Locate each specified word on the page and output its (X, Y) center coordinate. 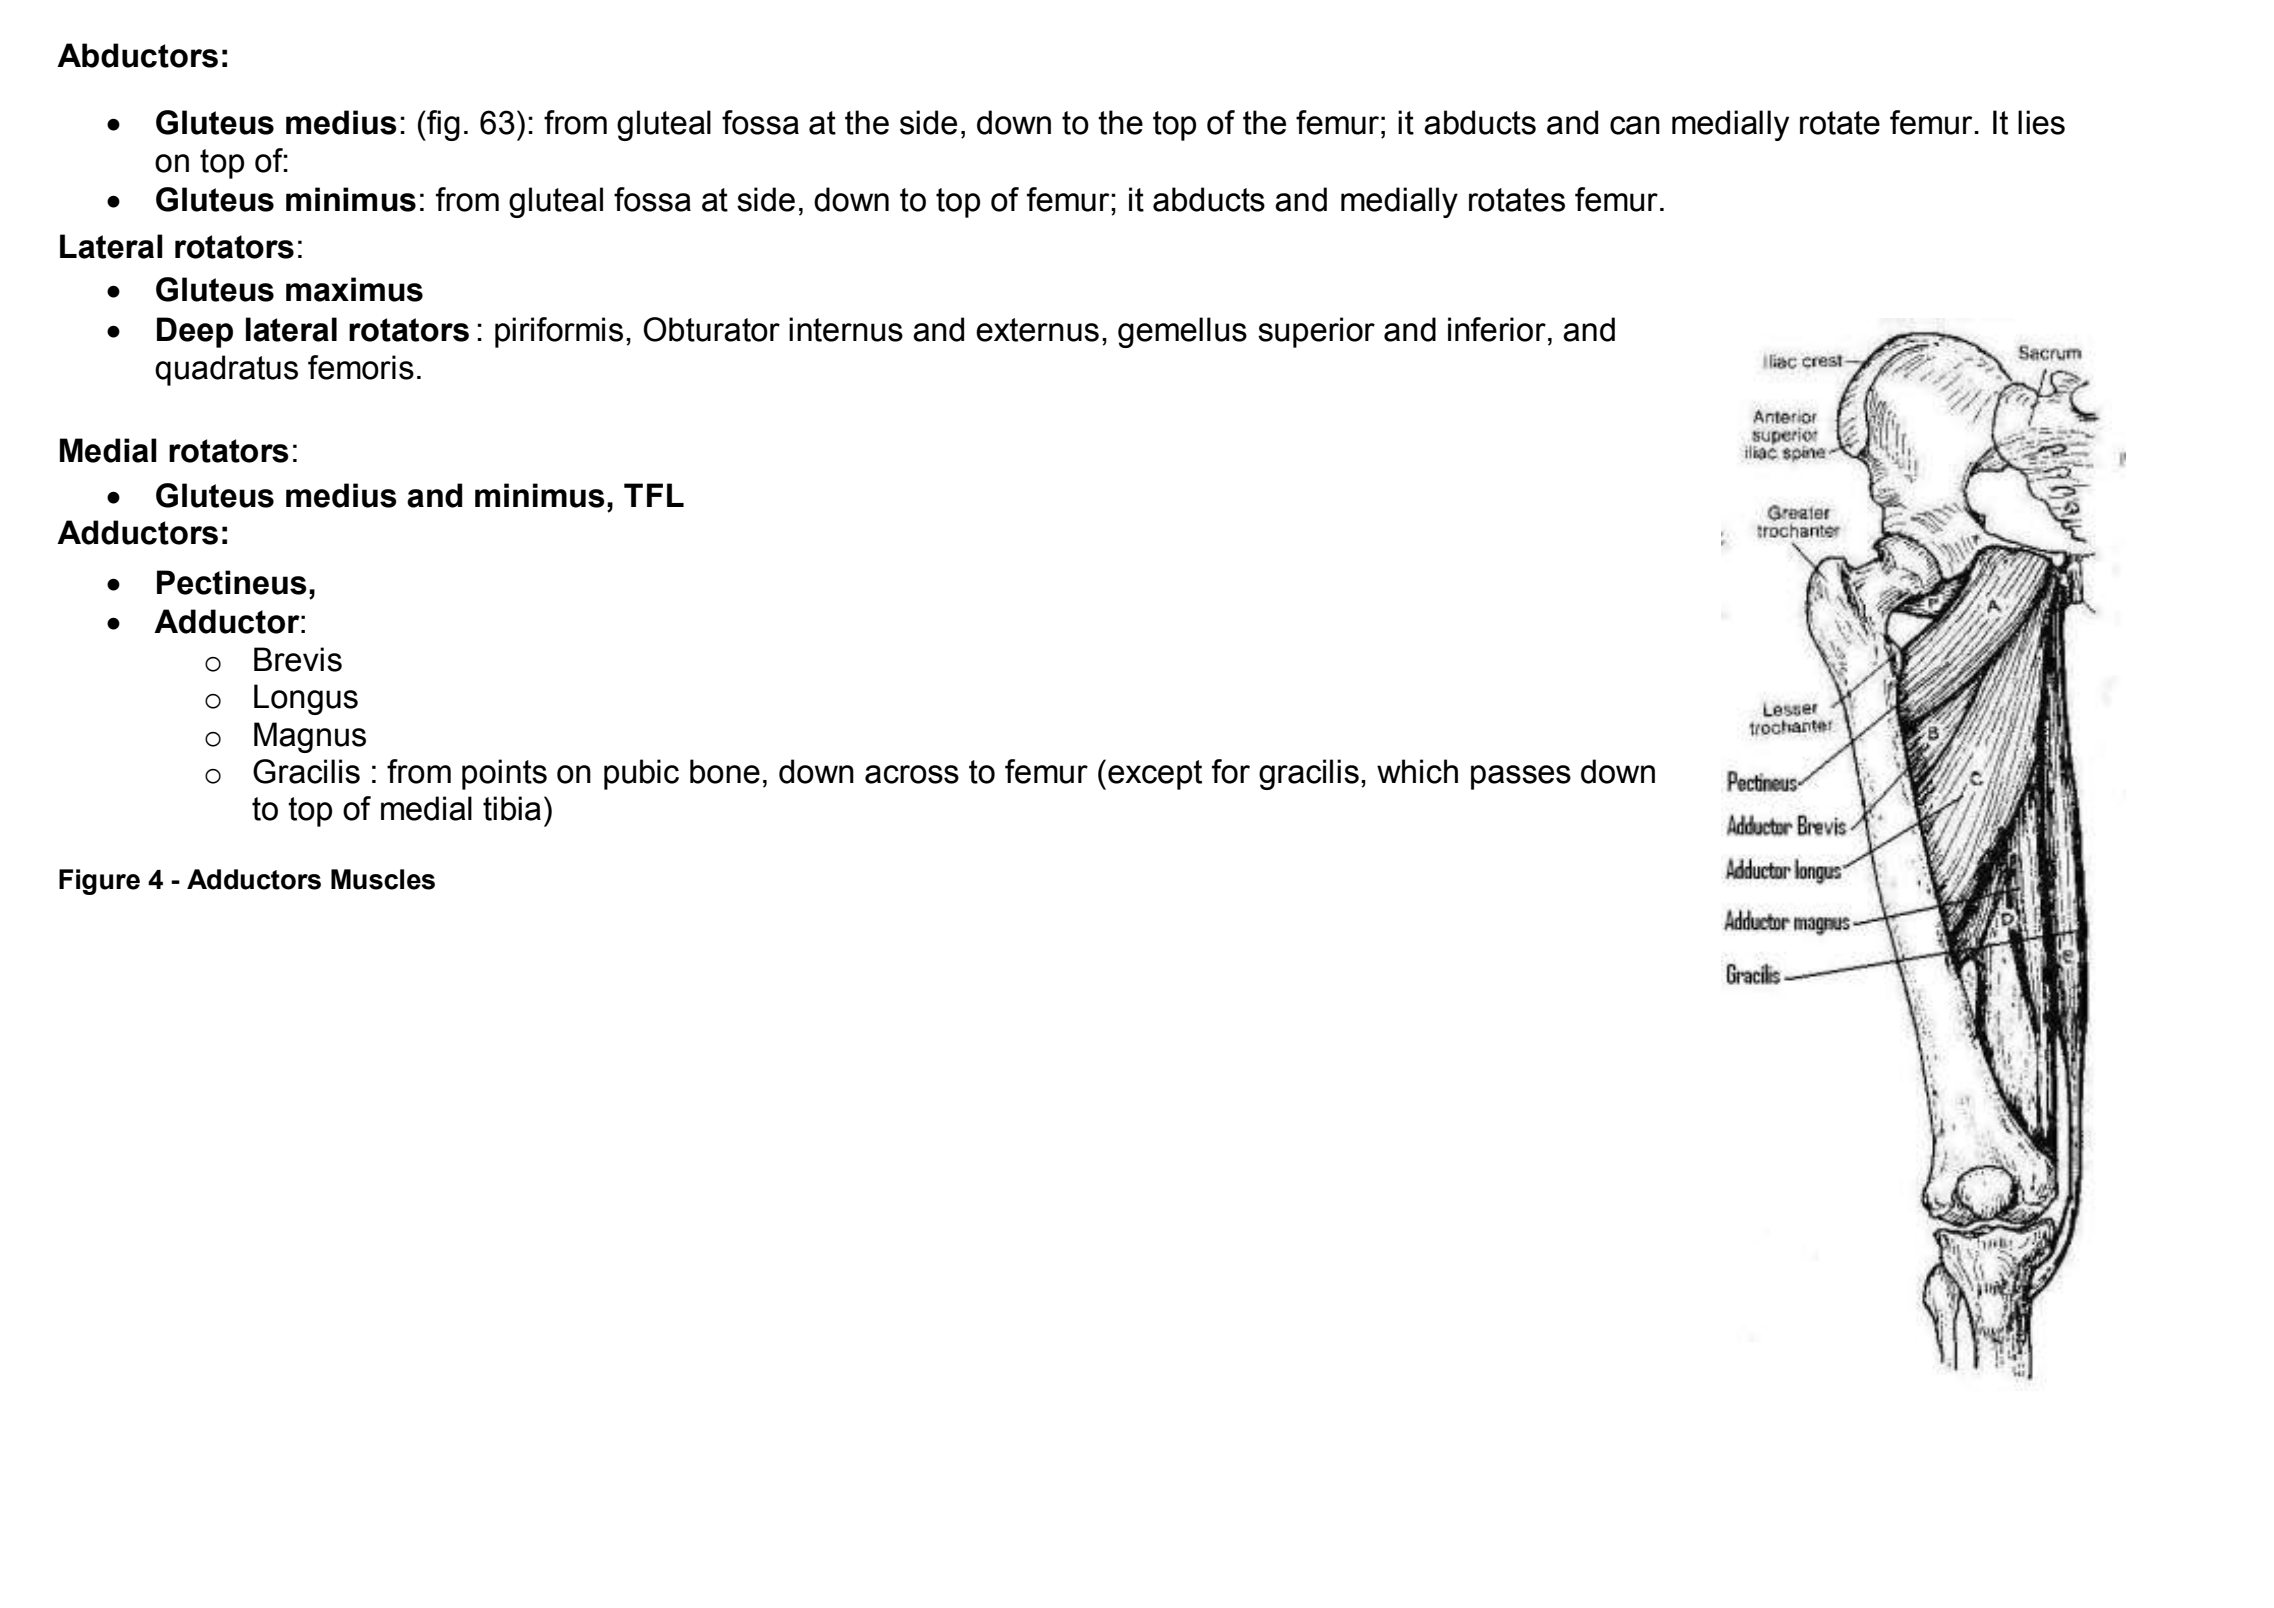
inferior (1497, 329)
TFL (654, 495)
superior (1316, 332)
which (1417, 771)
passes (1521, 777)
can (1635, 125)
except (1155, 775)
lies (2041, 122)
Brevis (298, 659)
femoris (361, 367)
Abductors (137, 55)
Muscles (383, 879)
